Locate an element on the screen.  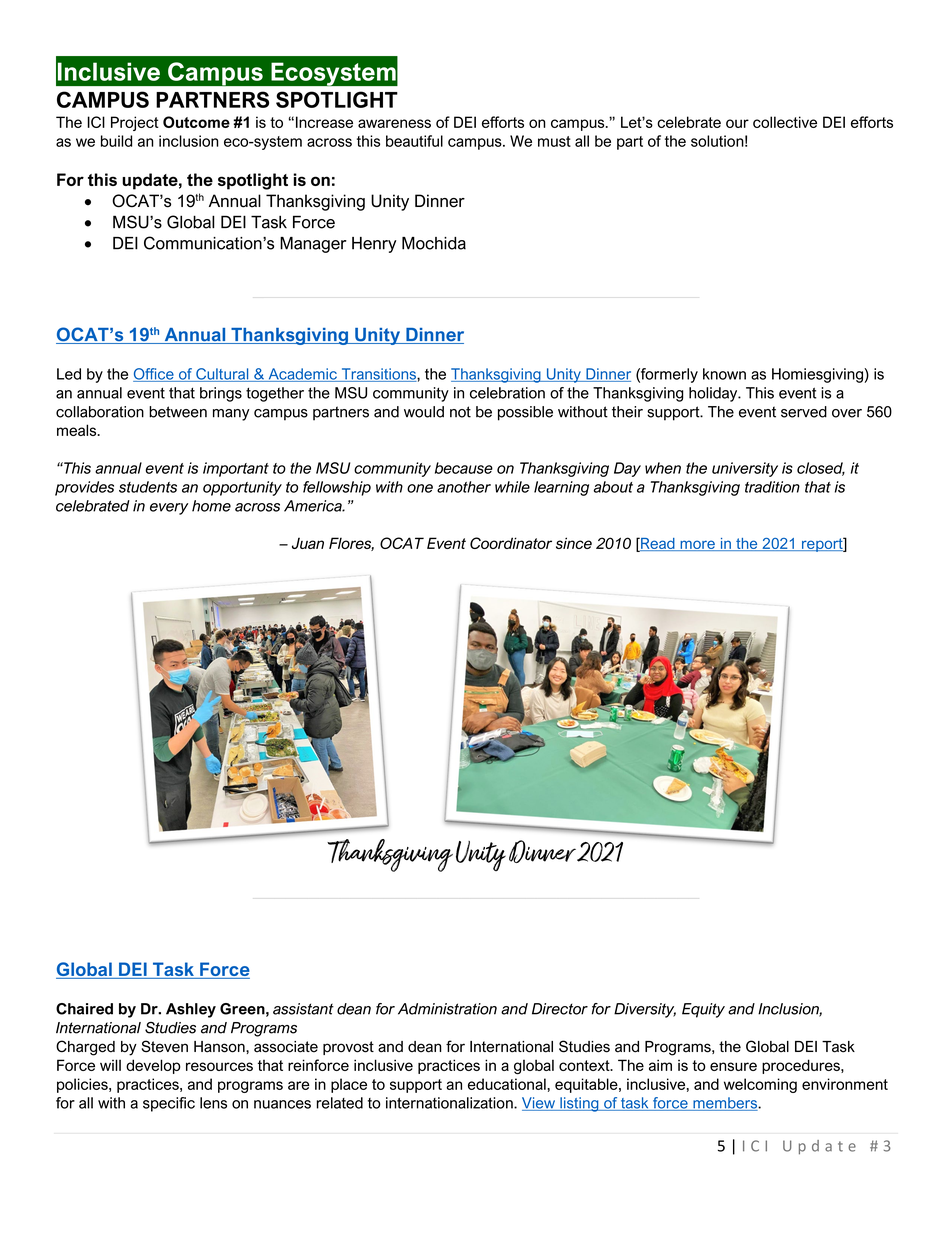
develop is located at coordinates (153, 1066).
